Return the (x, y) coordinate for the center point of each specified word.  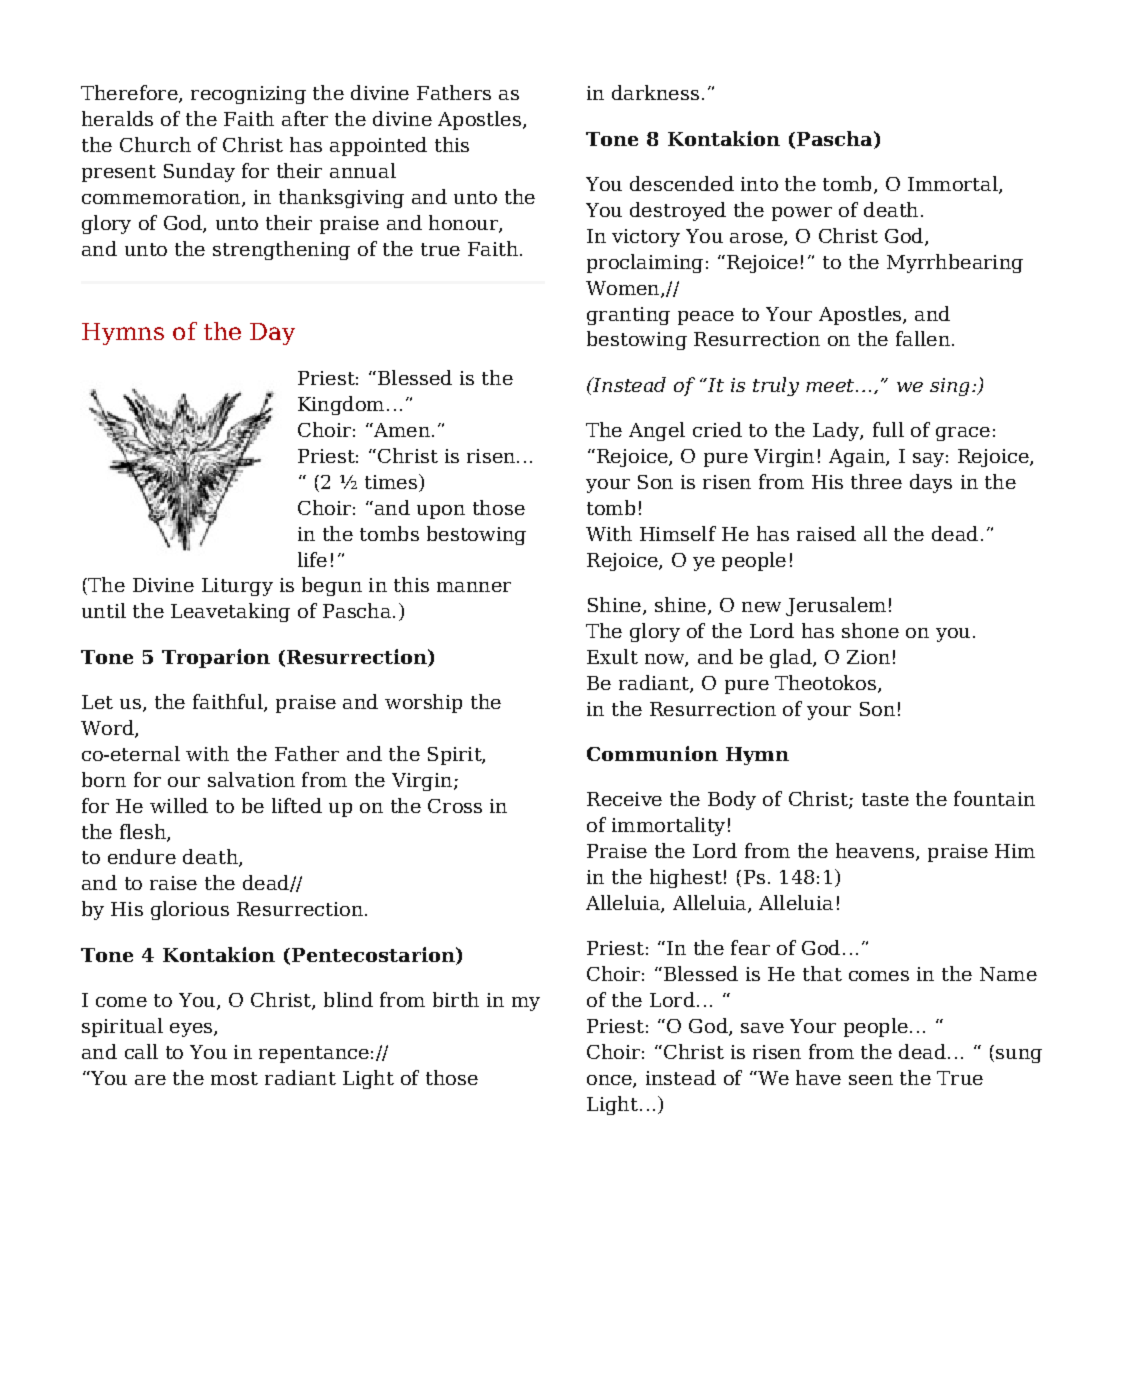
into (759, 184)
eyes (192, 1030)
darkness (655, 92)
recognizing (248, 95)
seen (871, 1080)
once (610, 1081)
